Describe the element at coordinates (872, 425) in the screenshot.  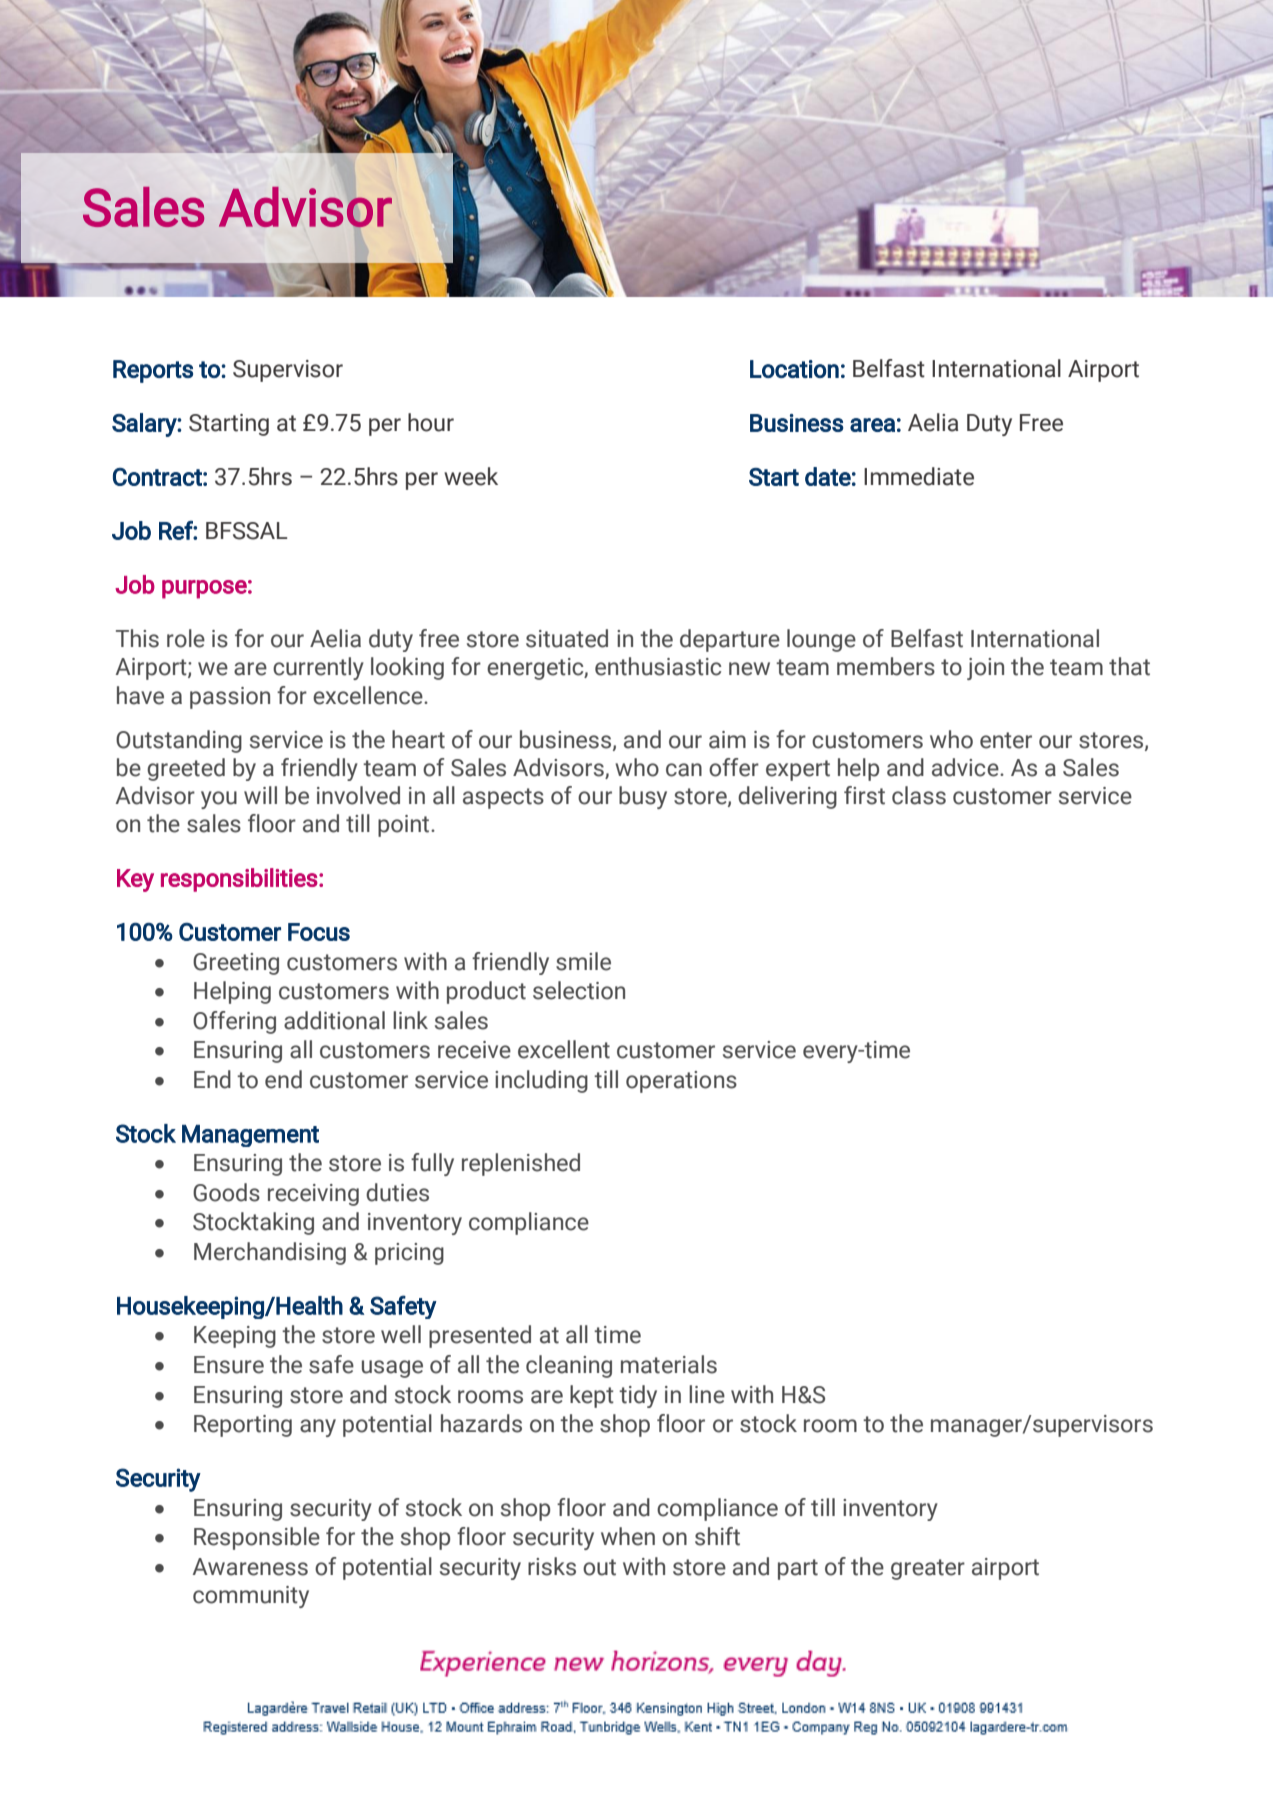
I see `area` at that location.
